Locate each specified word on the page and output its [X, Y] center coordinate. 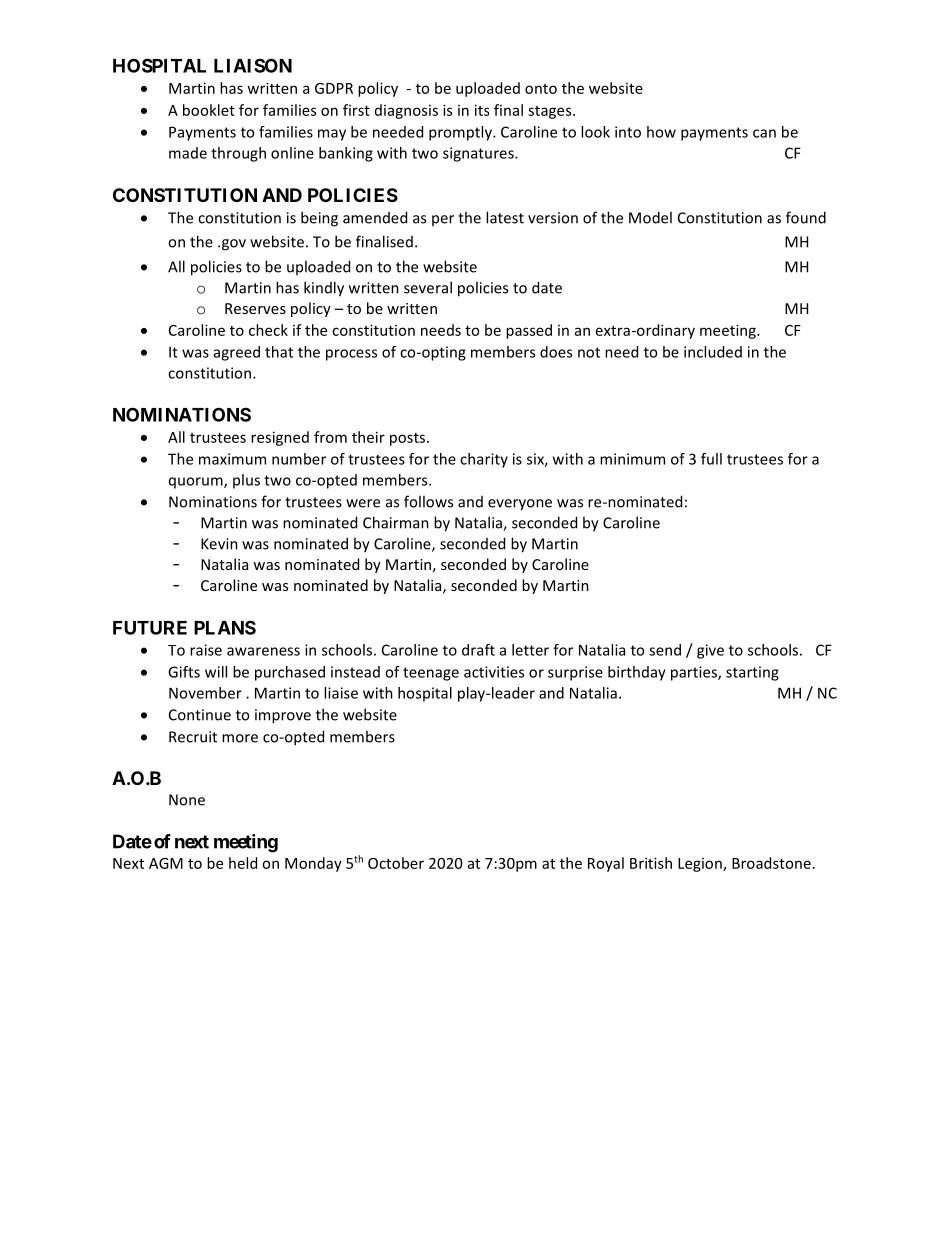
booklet [209, 110]
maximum [232, 459]
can [764, 133]
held [243, 863]
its [482, 110]
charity [484, 460]
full [711, 459]
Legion [701, 865]
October [396, 863]
